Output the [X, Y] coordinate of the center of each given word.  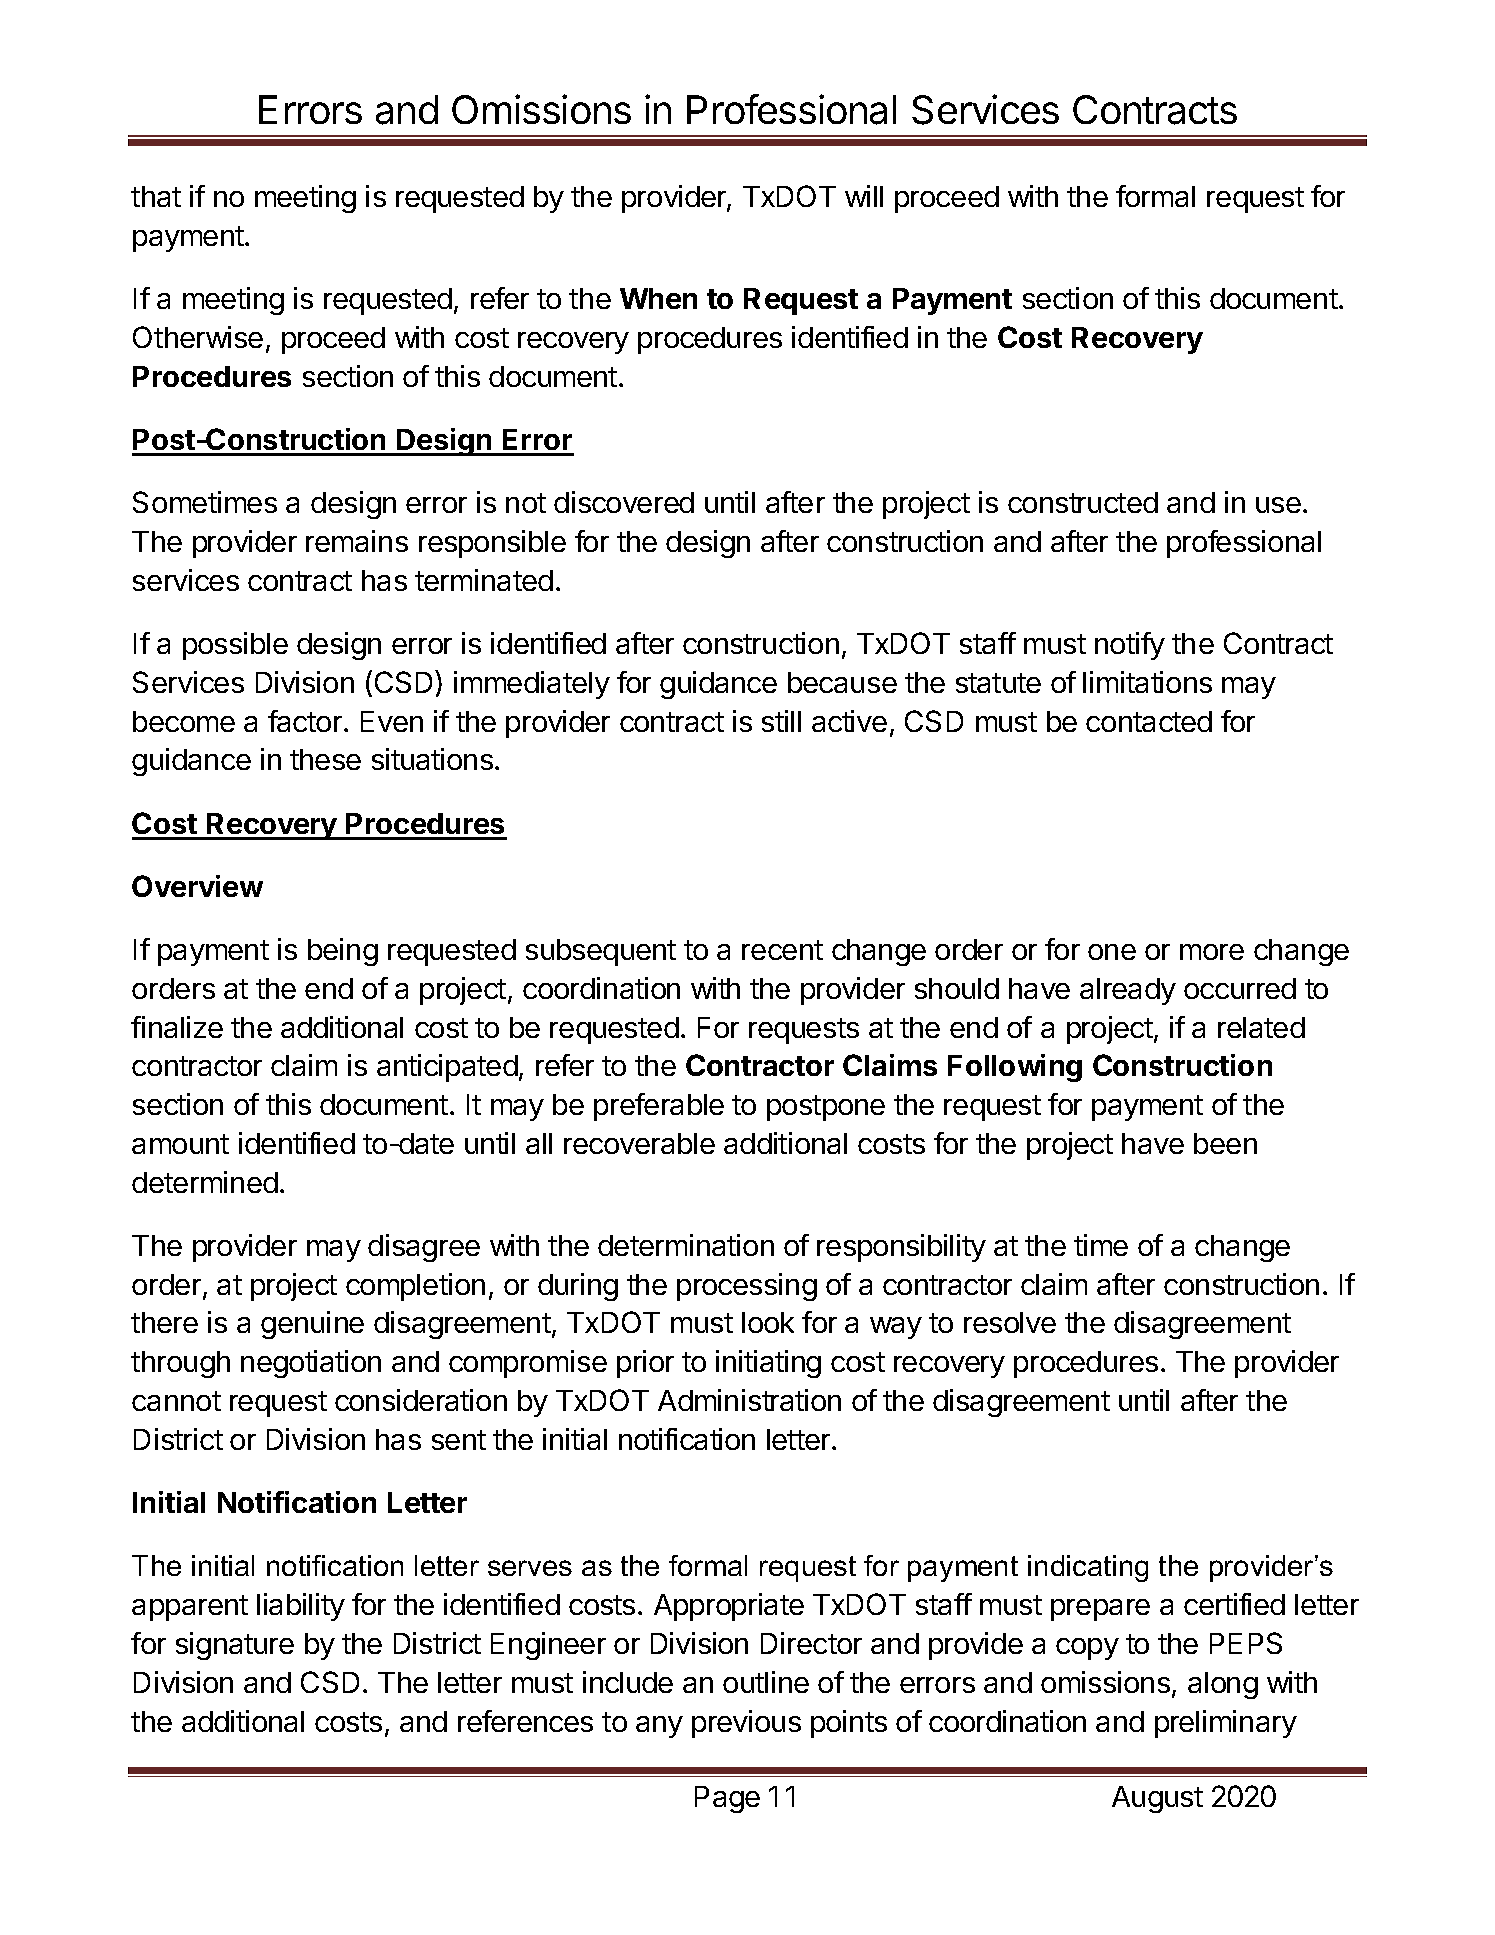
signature [235, 1646]
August [1157, 1799]
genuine [312, 1325]
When [658, 298]
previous [746, 1724]
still [781, 721]
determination [686, 1245]
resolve [1010, 1322]
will [864, 196]
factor [305, 721]
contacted [1149, 721]
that [156, 196]
